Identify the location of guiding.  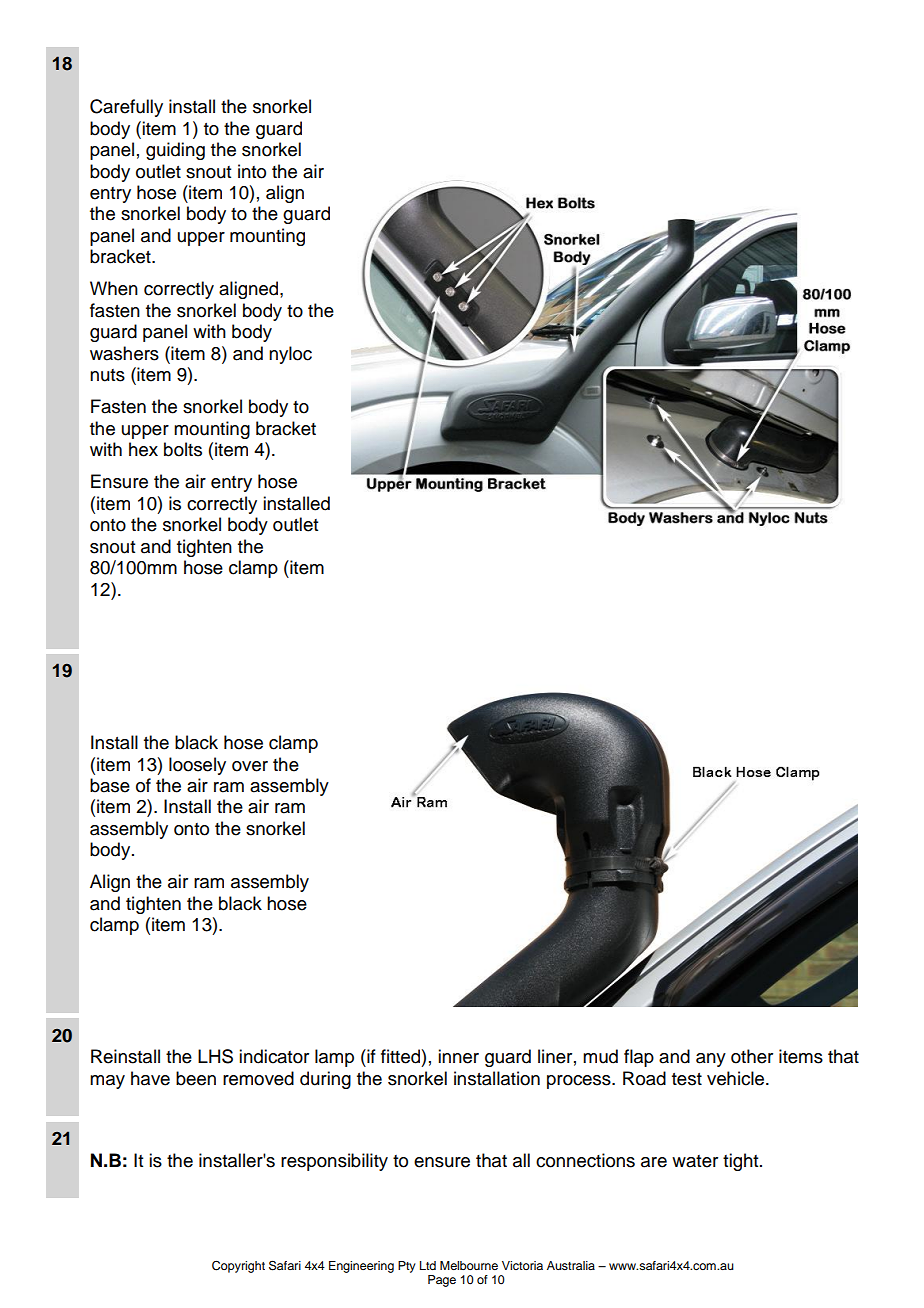
(175, 151).
